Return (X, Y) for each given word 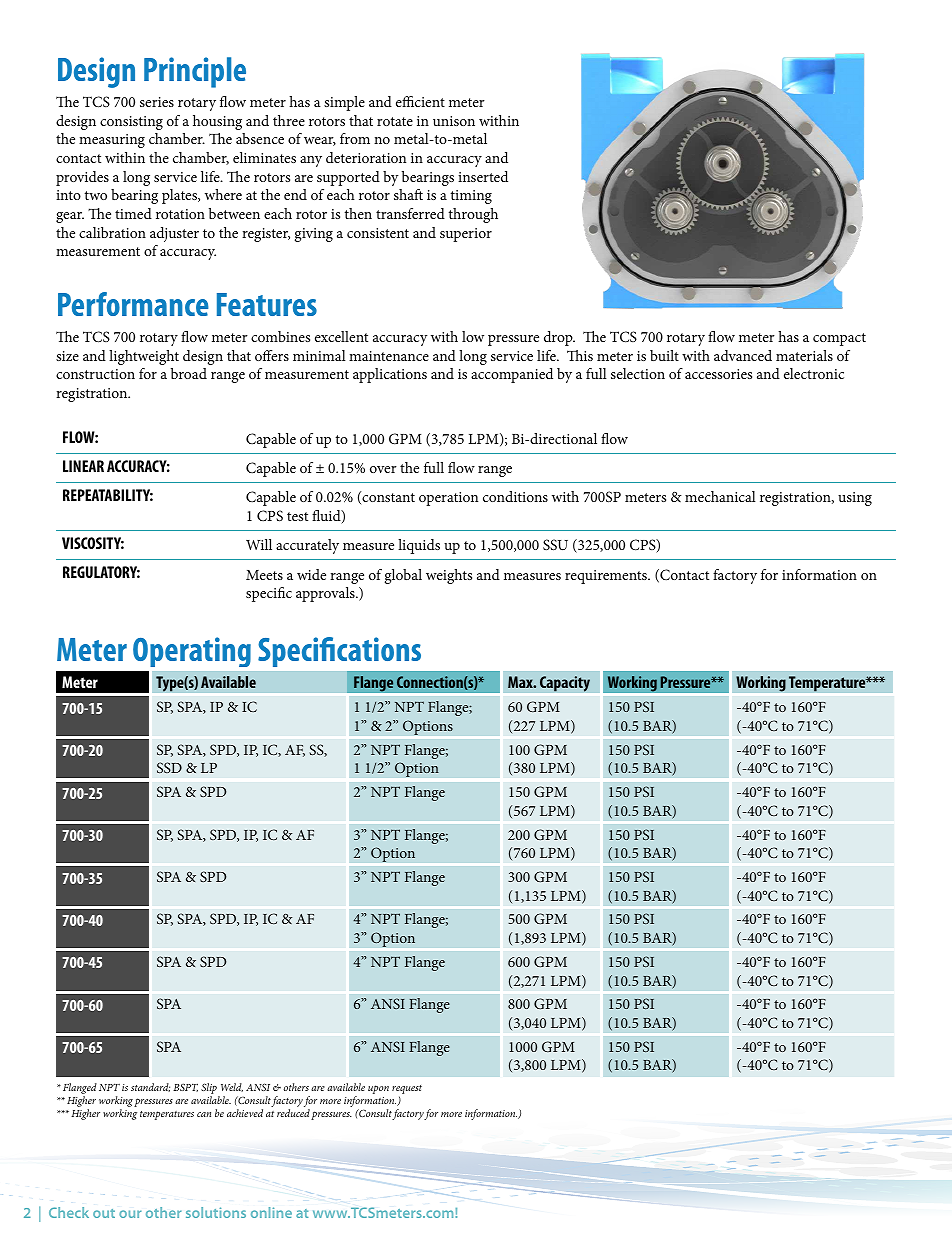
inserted (483, 176)
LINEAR (83, 466)
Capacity (565, 684)
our (130, 1214)
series (157, 102)
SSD (169, 767)
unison (454, 121)
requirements (607, 577)
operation (448, 499)
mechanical (720, 496)
